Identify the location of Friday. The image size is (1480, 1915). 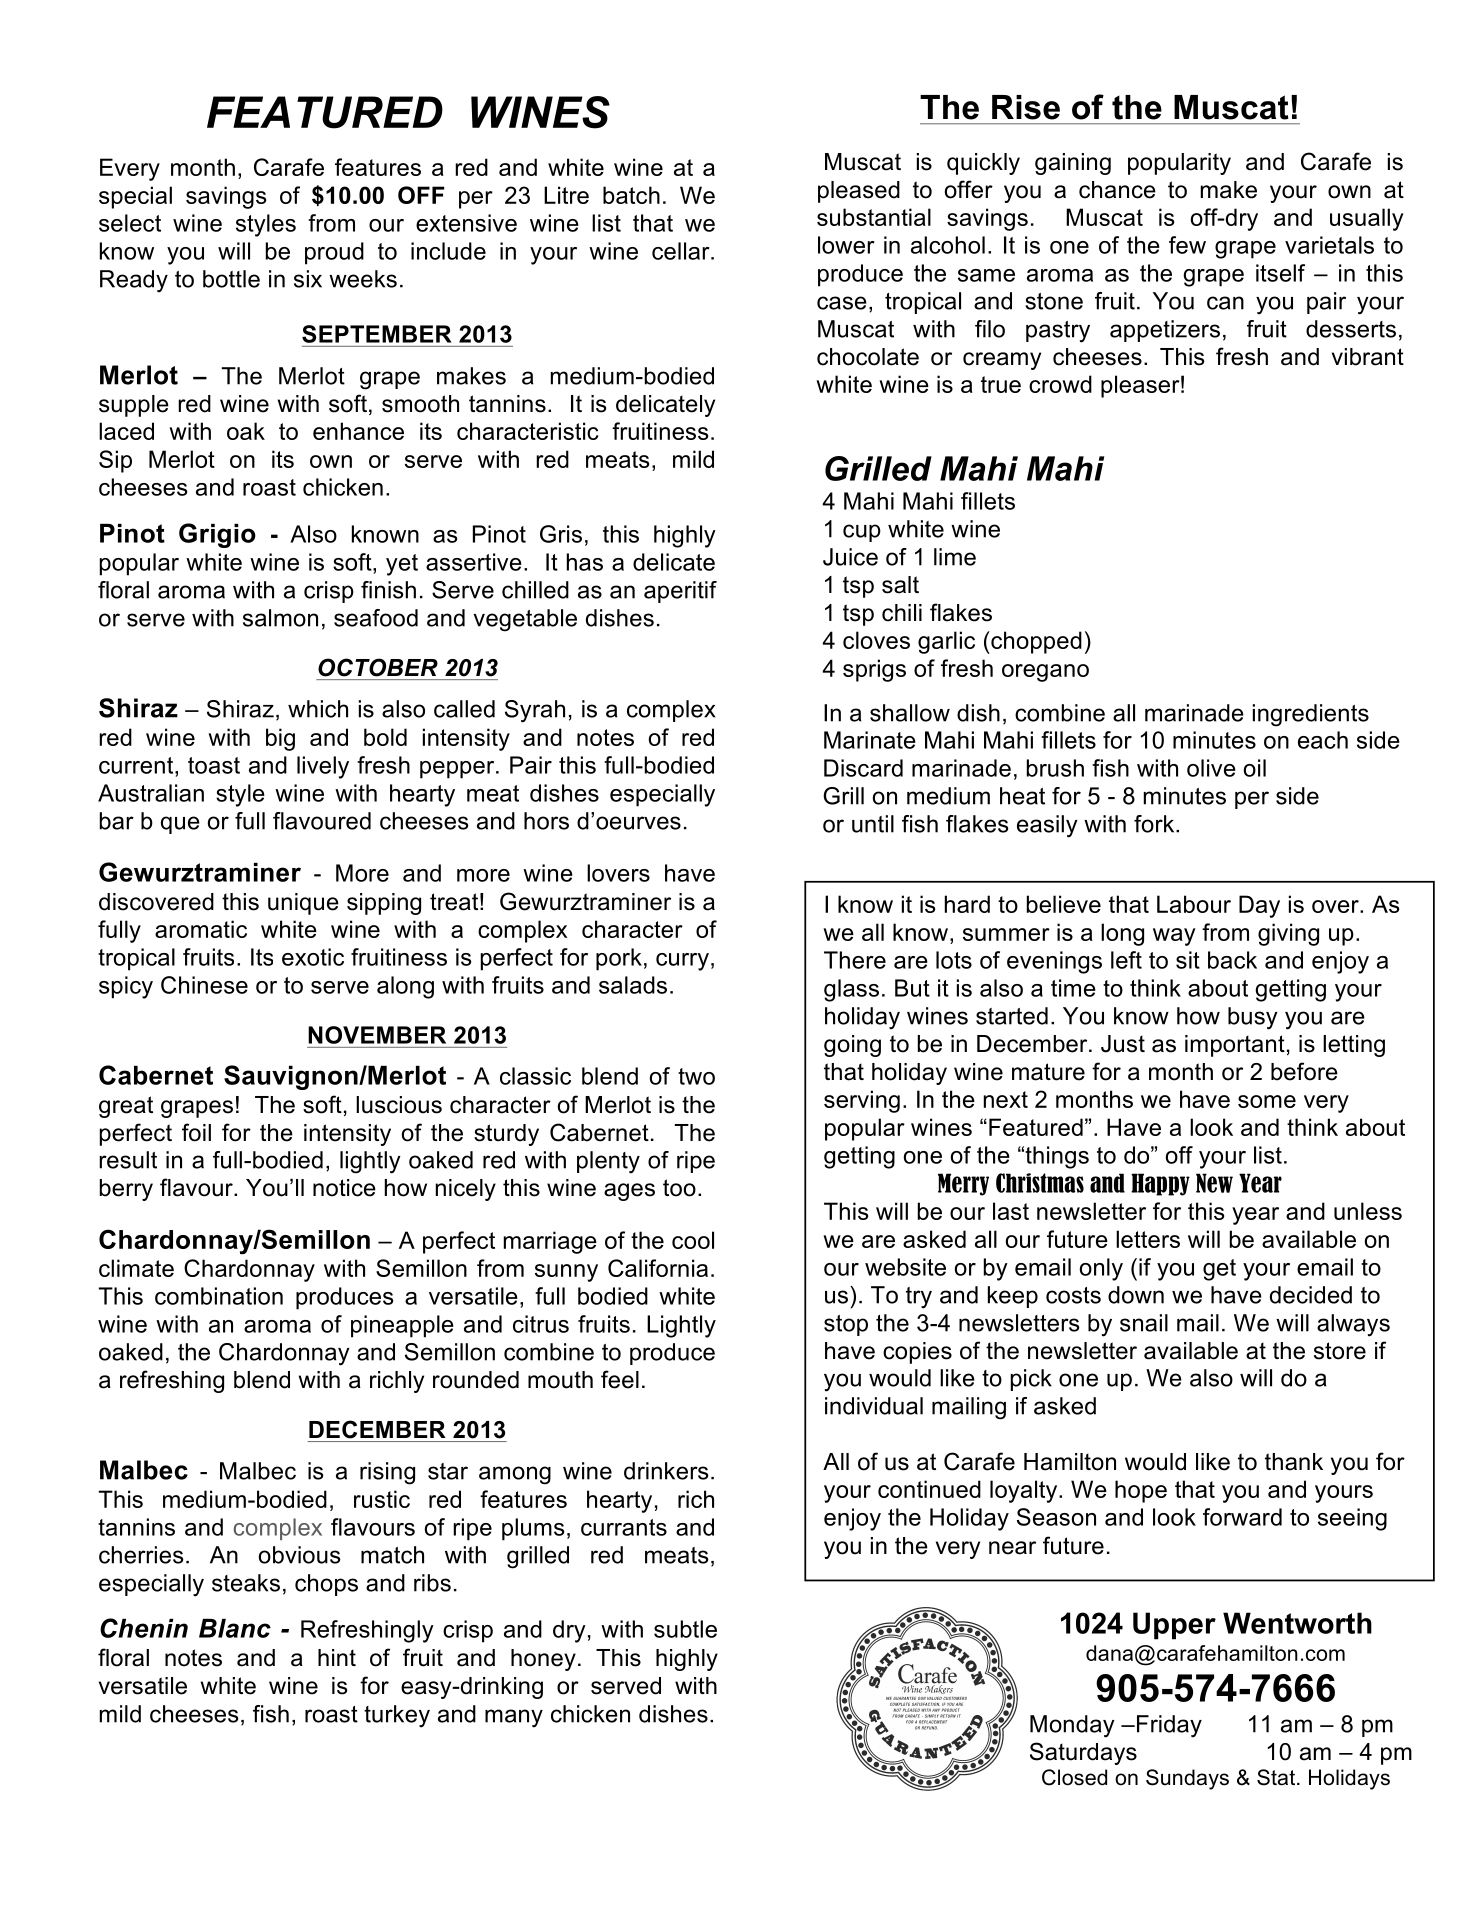
(1168, 1726).
